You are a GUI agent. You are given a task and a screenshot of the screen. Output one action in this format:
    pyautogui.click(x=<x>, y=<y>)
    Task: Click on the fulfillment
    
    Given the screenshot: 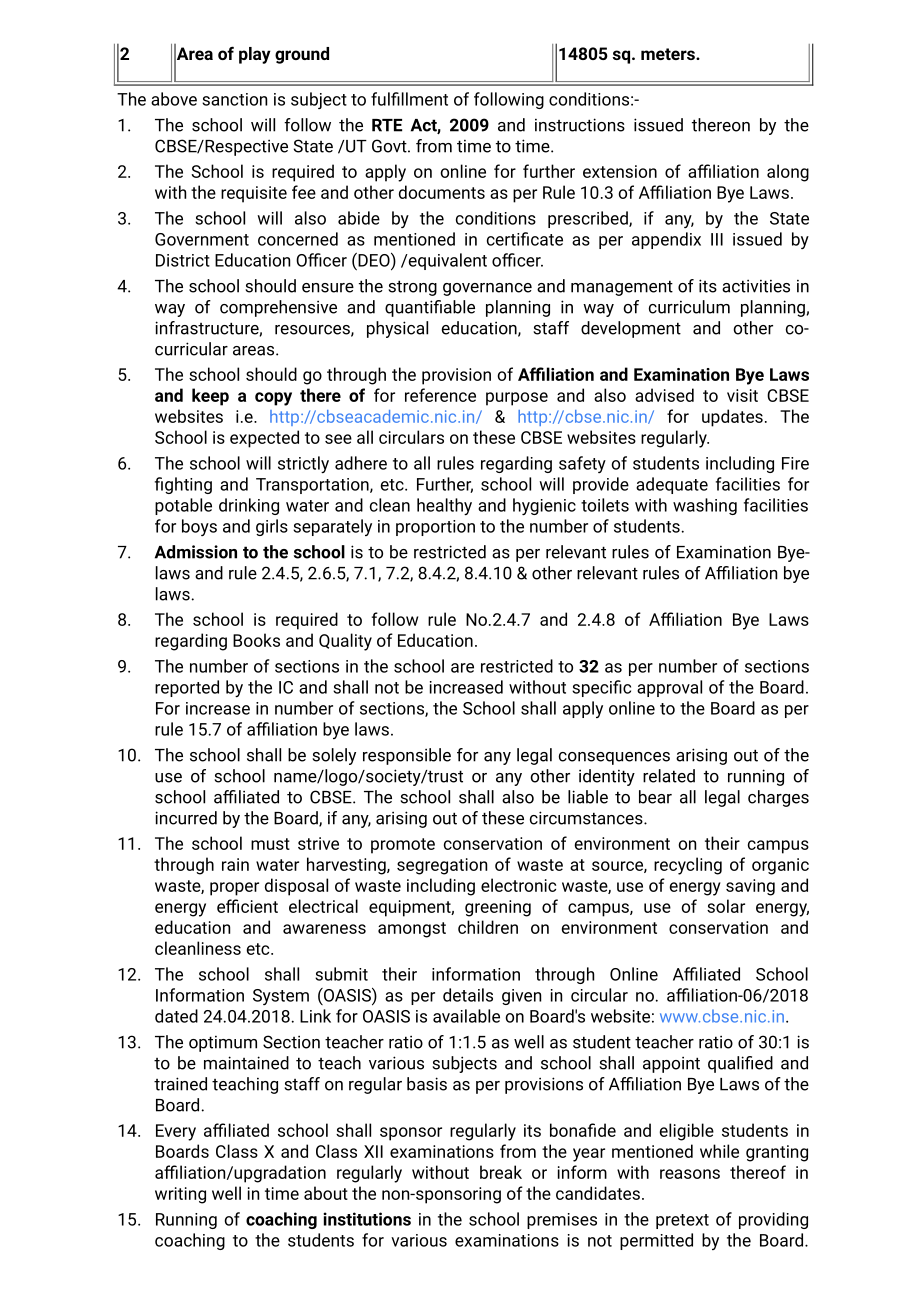 What is the action you would take?
    pyautogui.click(x=409, y=99)
